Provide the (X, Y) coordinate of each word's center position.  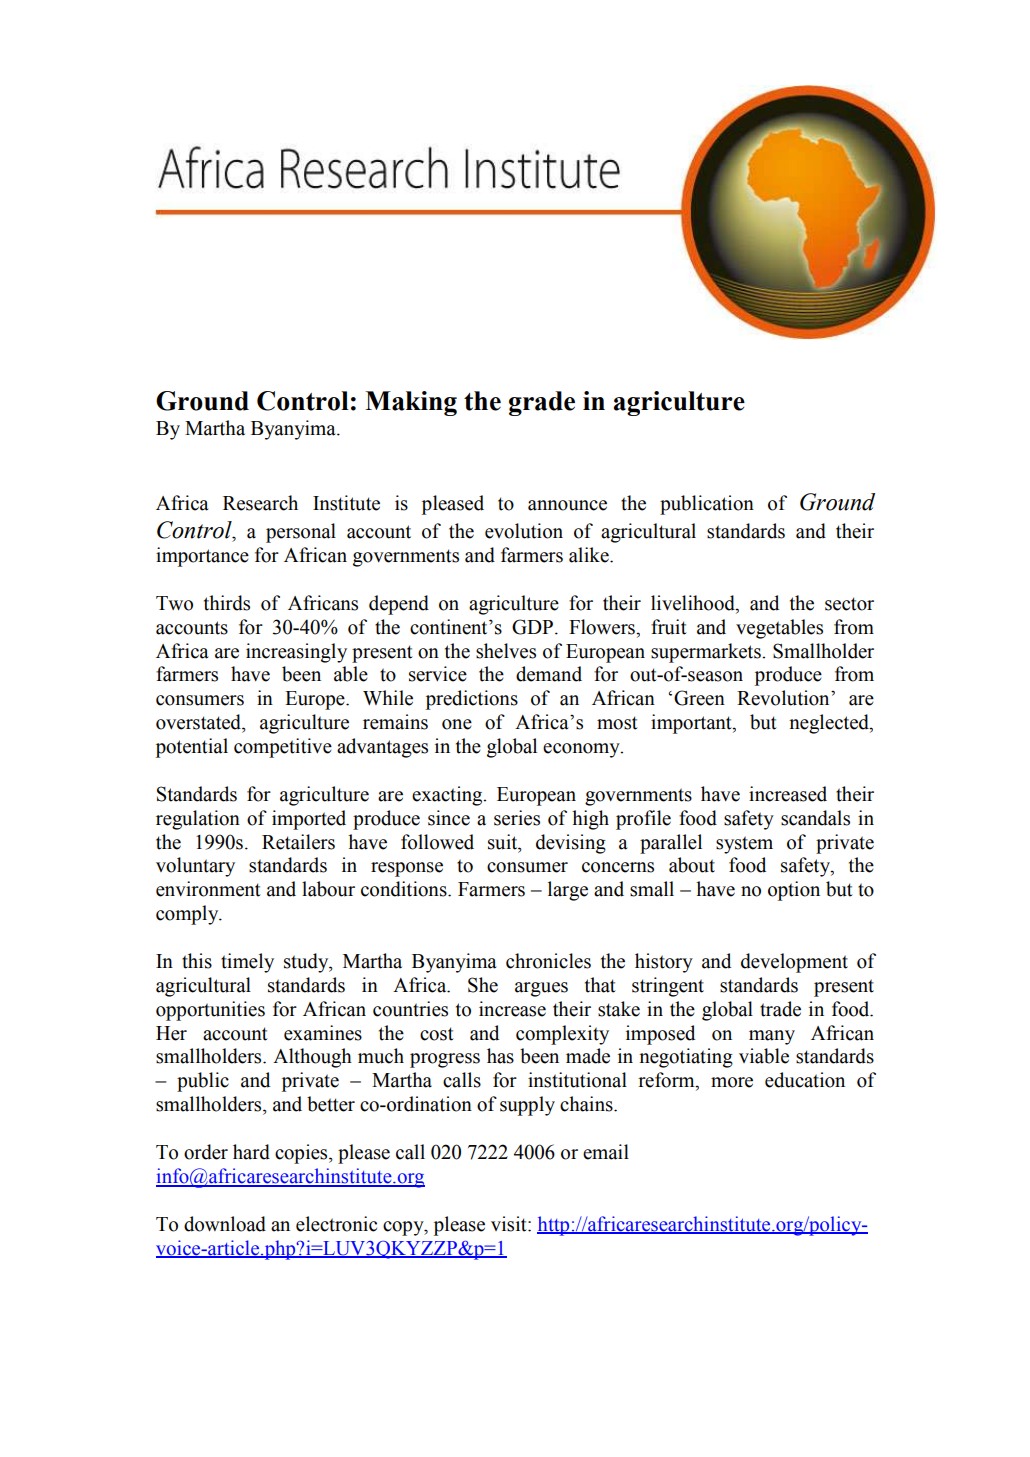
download (225, 1224)
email (606, 1152)
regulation (198, 820)
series (517, 818)
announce (567, 505)
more (732, 1082)
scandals (815, 818)
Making (411, 403)
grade (542, 403)
